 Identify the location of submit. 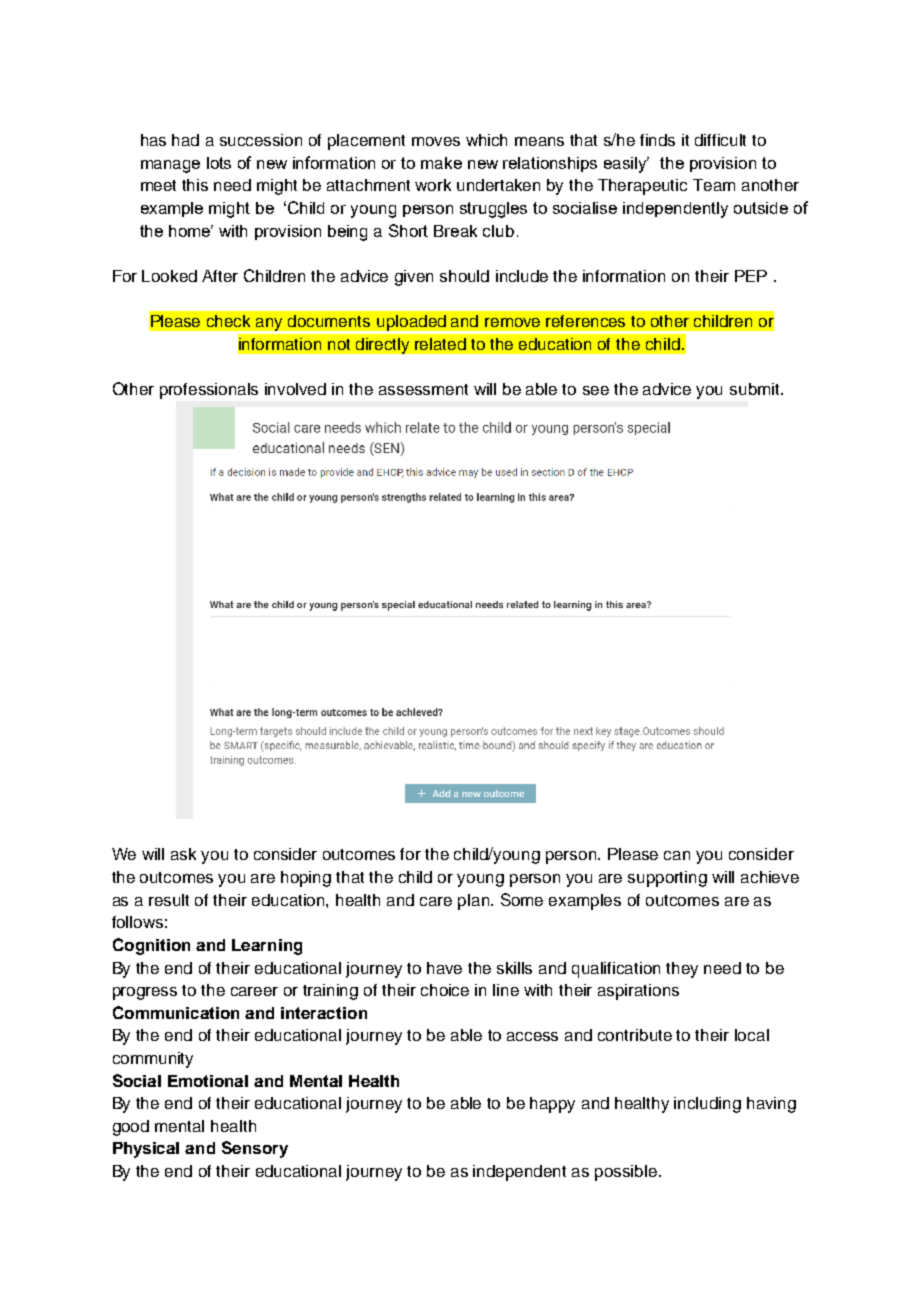
(756, 389).
